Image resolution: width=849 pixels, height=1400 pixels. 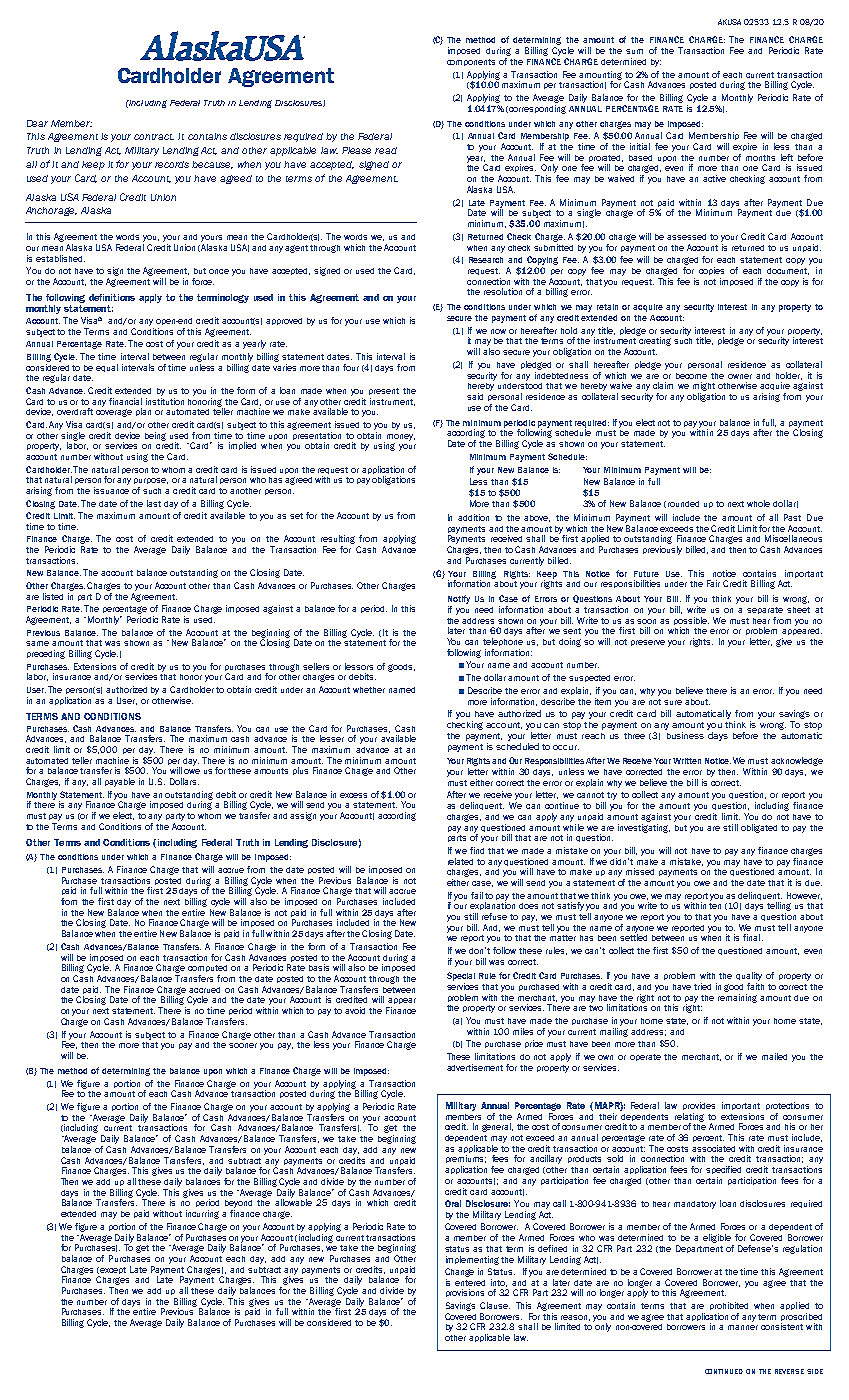 What do you see at coordinates (743, 1327) in the image?
I see `manner` at bounding box center [743, 1327].
